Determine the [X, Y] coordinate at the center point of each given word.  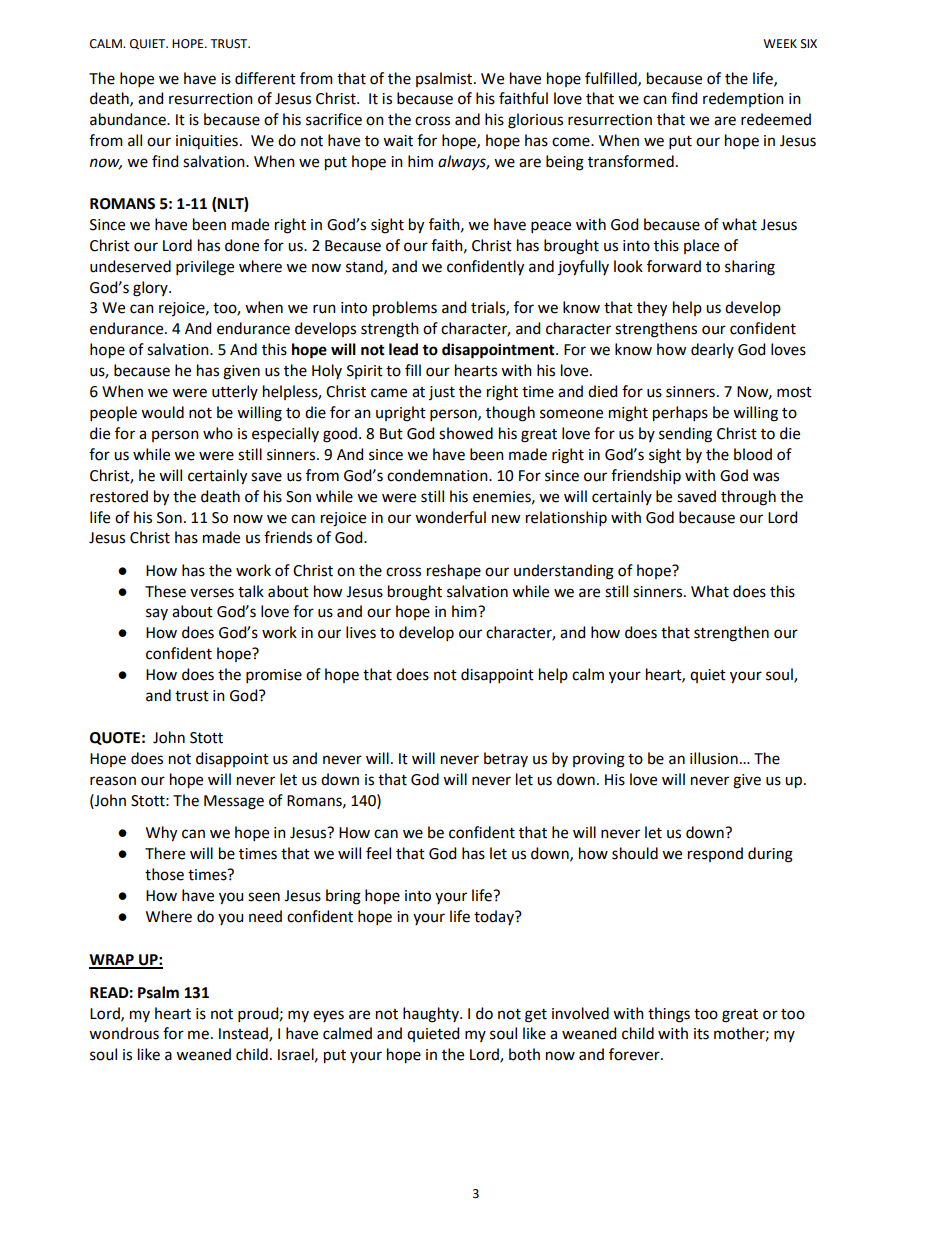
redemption [743, 99]
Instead [244, 1034]
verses [212, 593]
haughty [432, 1015]
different [265, 78]
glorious [535, 121]
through [748, 498]
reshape [454, 571]
